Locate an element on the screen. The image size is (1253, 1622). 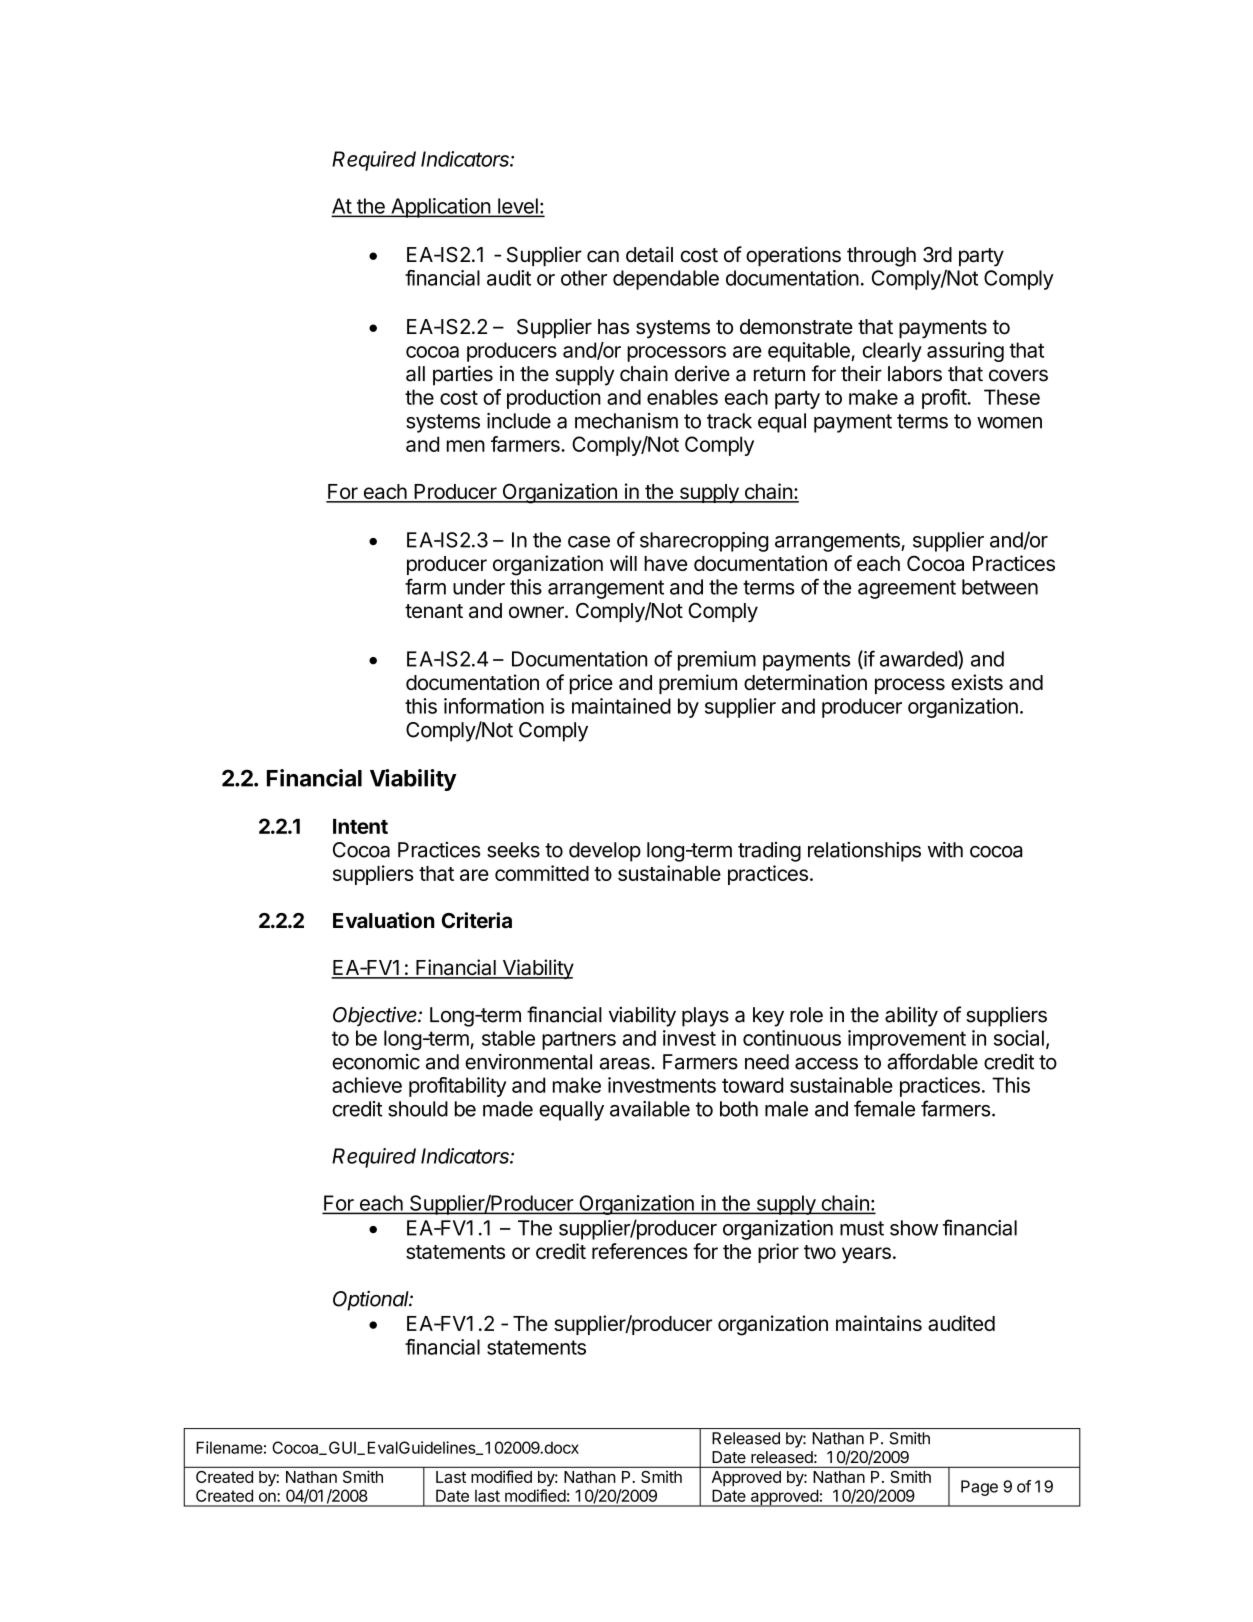
show is located at coordinates (914, 1228).
